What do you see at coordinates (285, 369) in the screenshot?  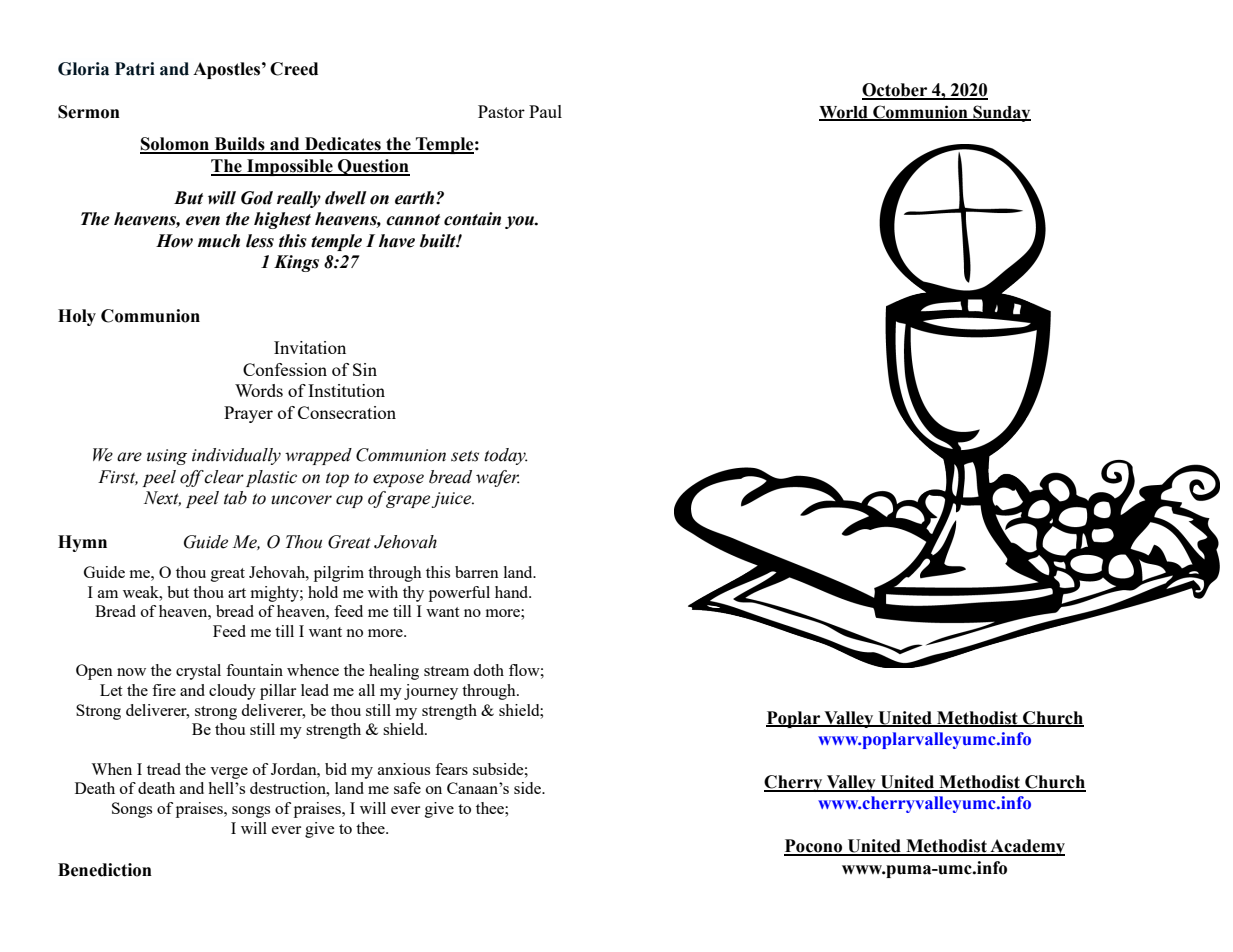 I see `Confession` at bounding box center [285, 369].
